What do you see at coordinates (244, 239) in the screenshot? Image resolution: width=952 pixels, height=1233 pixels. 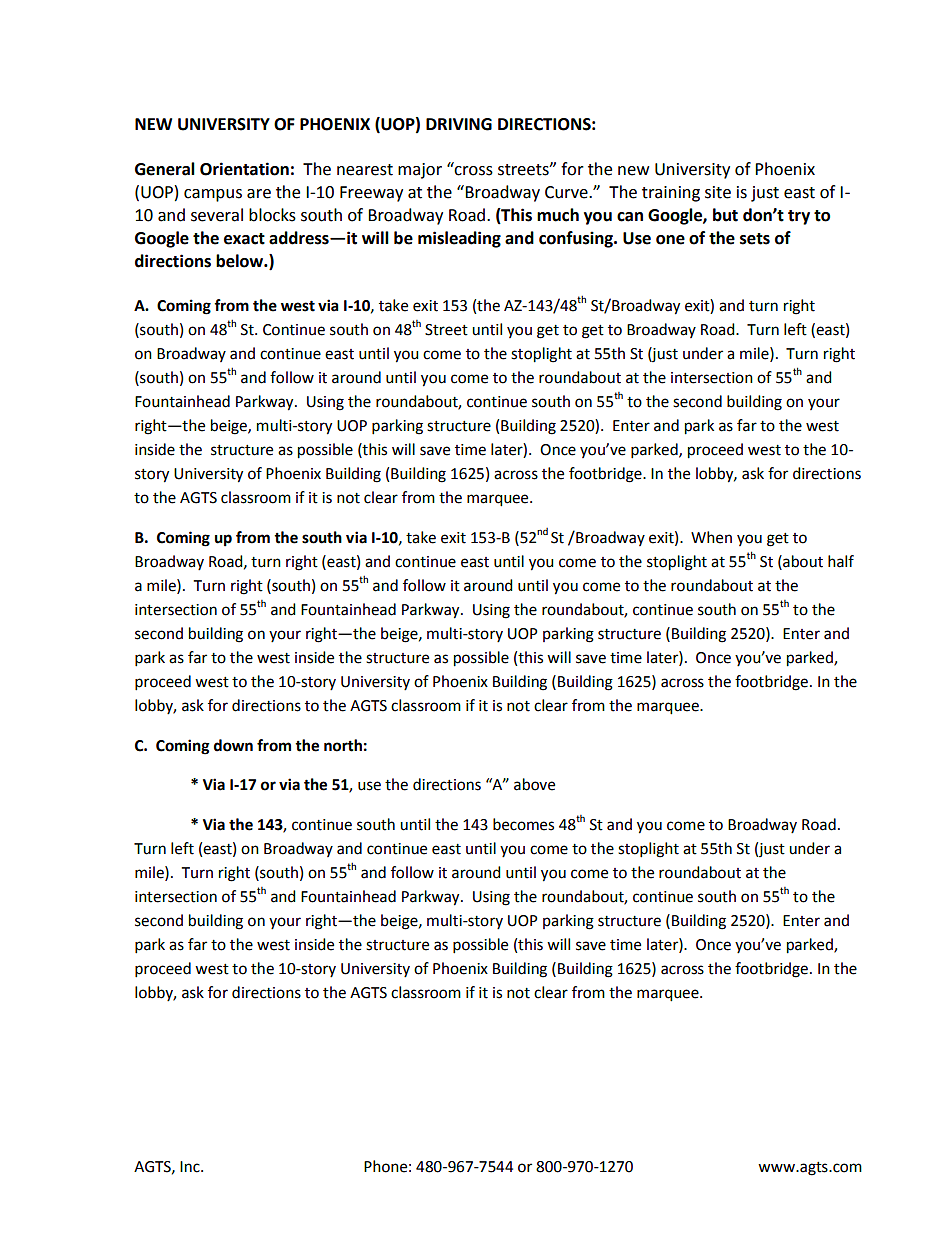 I see `exact` at bounding box center [244, 239].
